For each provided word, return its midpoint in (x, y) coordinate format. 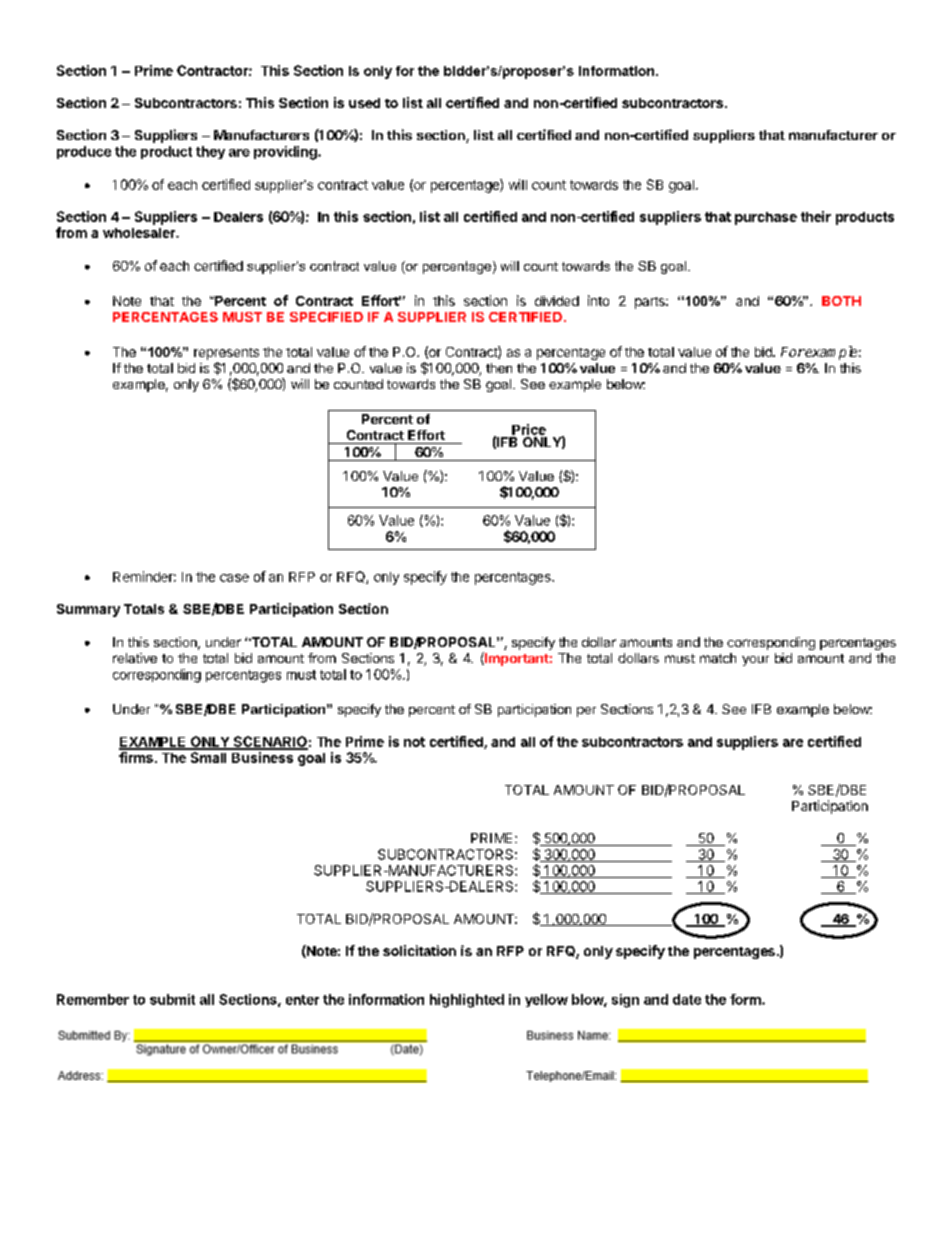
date (687, 999)
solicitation (419, 950)
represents (226, 354)
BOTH (841, 301)
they (210, 152)
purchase (766, 218)
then (499, 368)
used (364, 103)
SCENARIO (269, 742)
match (718, 658)
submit (172, 999)
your (755, 661)
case (234, 578)
